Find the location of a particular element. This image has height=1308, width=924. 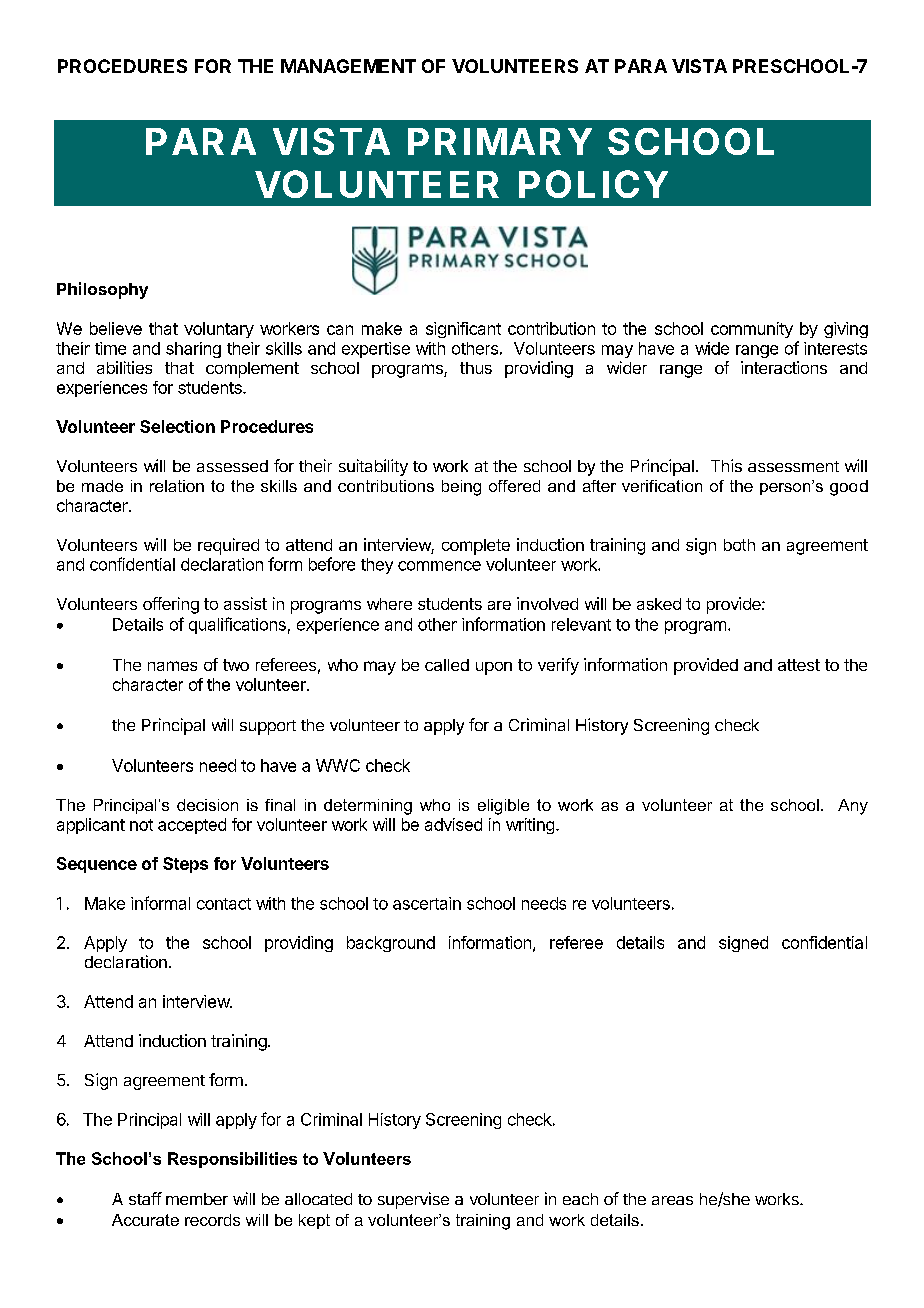

PRIMARY is located at coordinates (500, 141).
